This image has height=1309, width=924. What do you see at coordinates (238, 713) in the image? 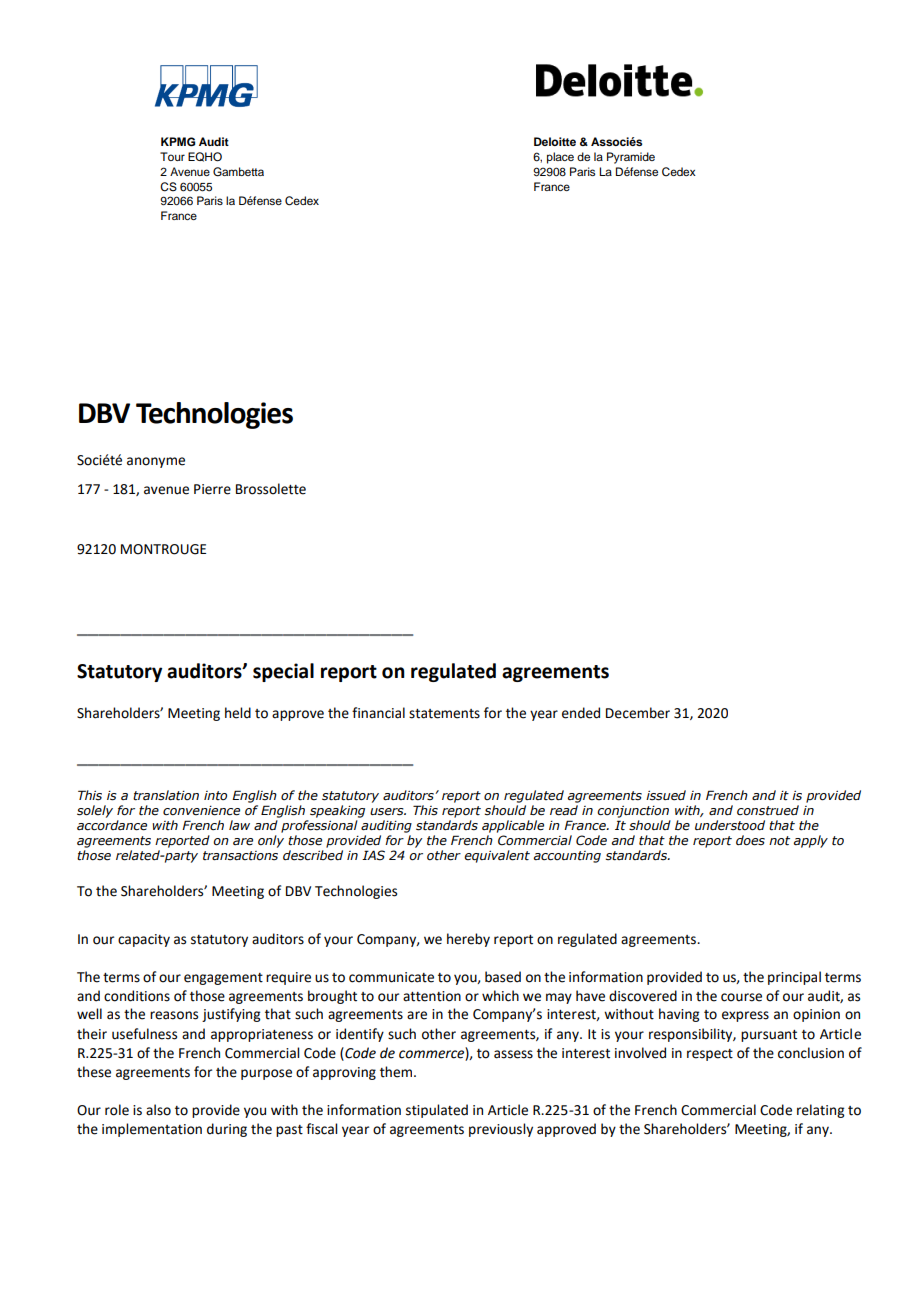
I see `held` at bounding box center [238, 713].
